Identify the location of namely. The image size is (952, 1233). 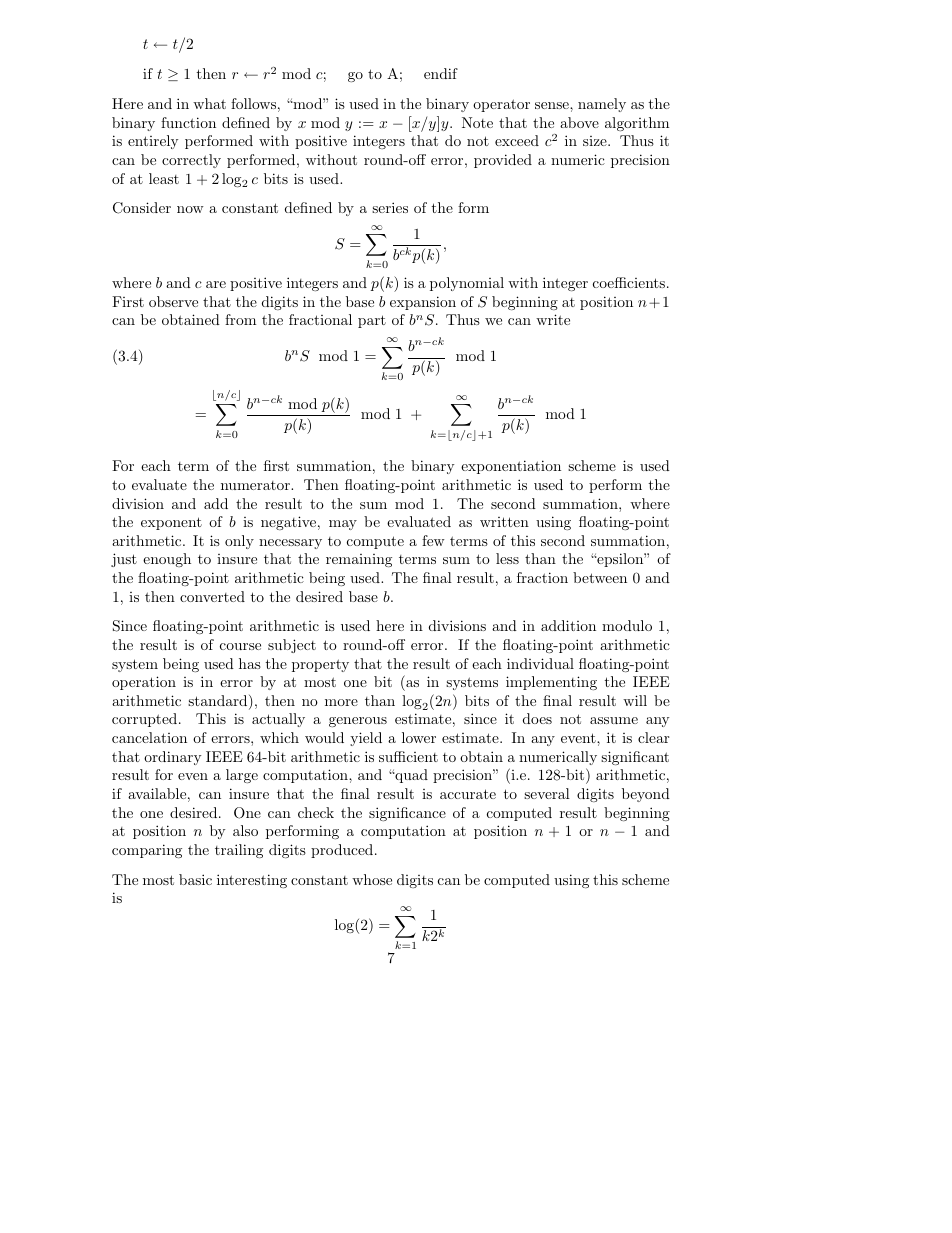
(602, 105).
